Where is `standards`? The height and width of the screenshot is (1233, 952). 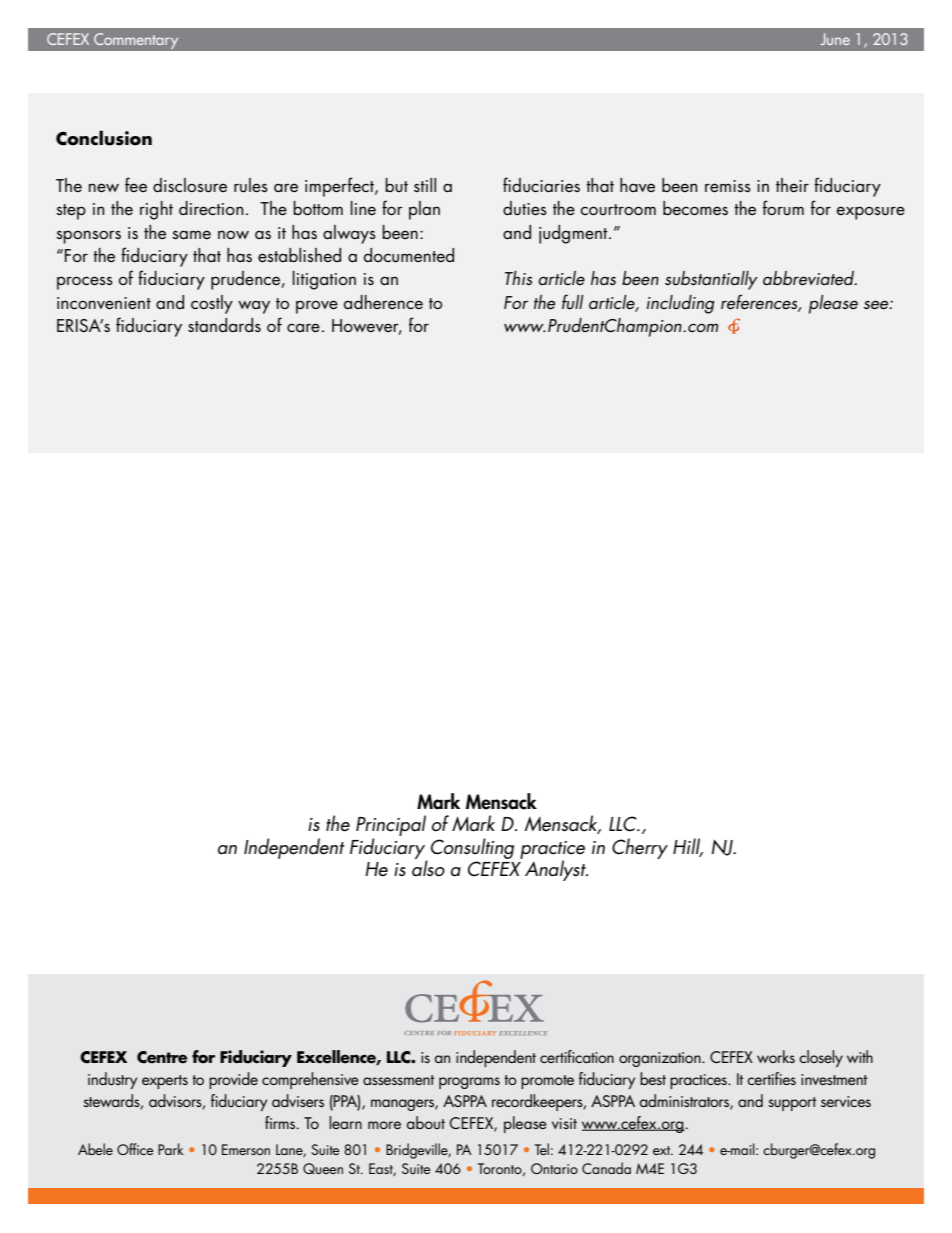
standards is located at coordinates (224, 325).
